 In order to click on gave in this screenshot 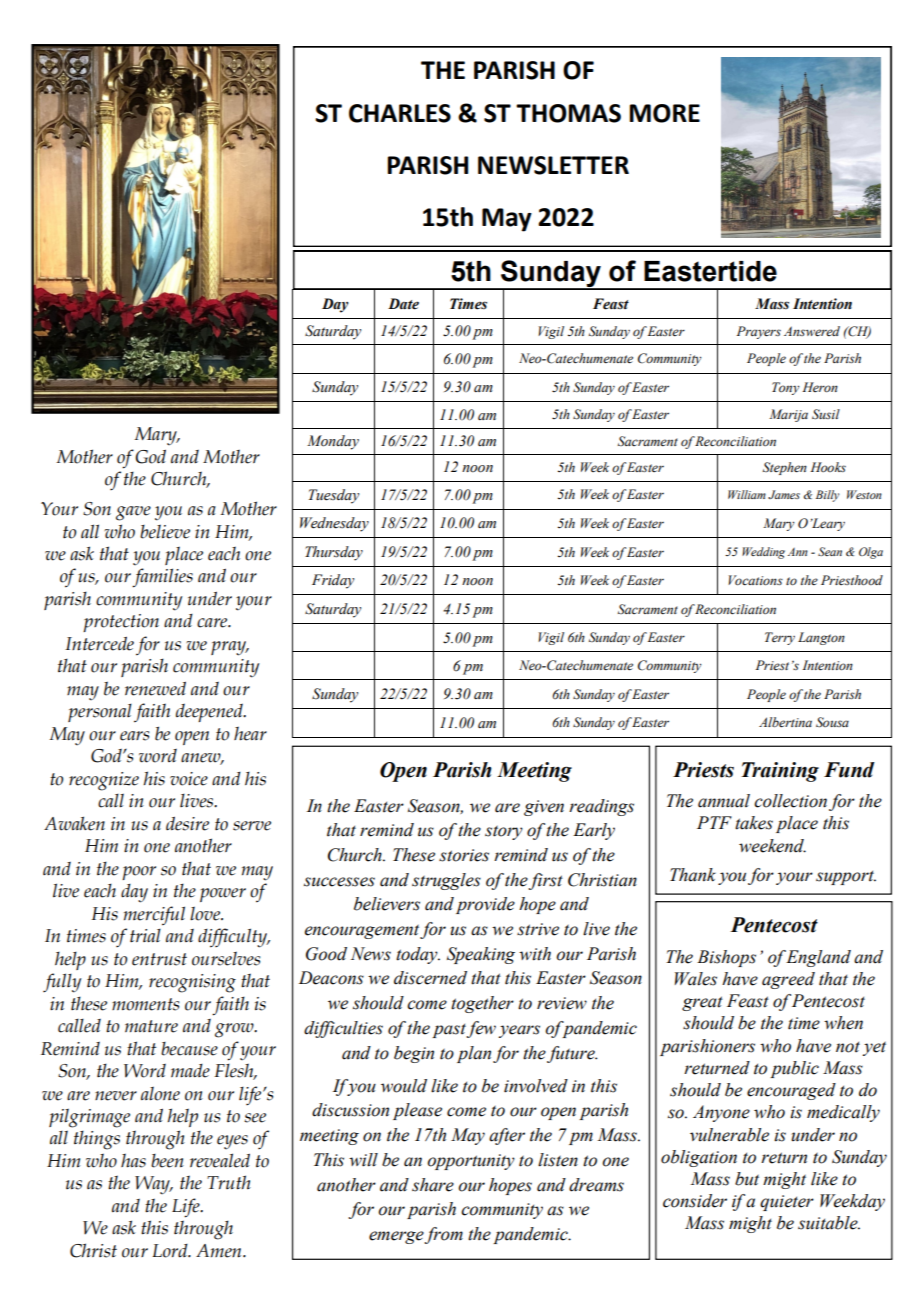, I will do `click(133, 513)`.
